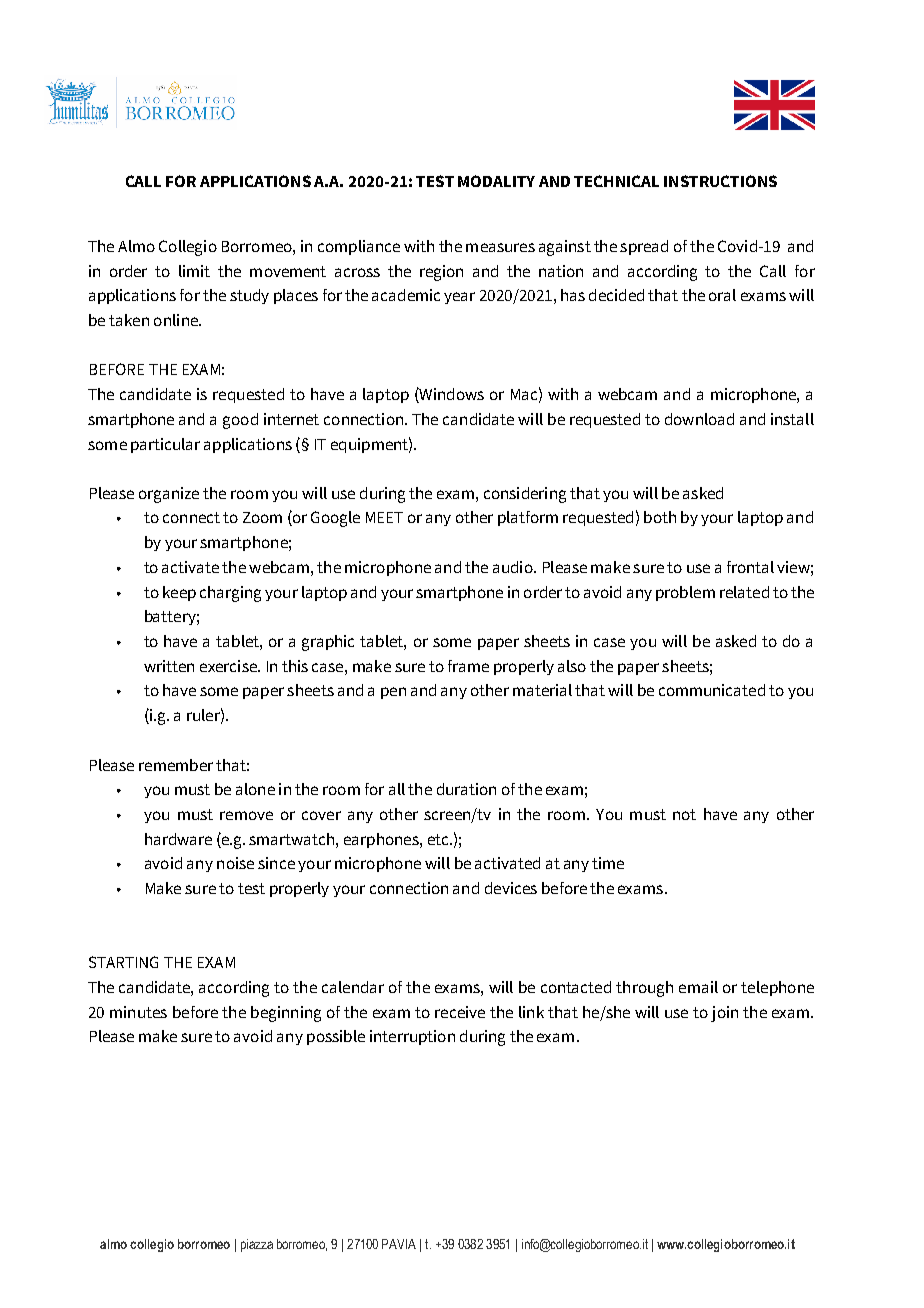 This screenshot has width=924, height=1308. Describe the element at coordinates (511, 888) in the screenshot. I see `devices` at that location.
